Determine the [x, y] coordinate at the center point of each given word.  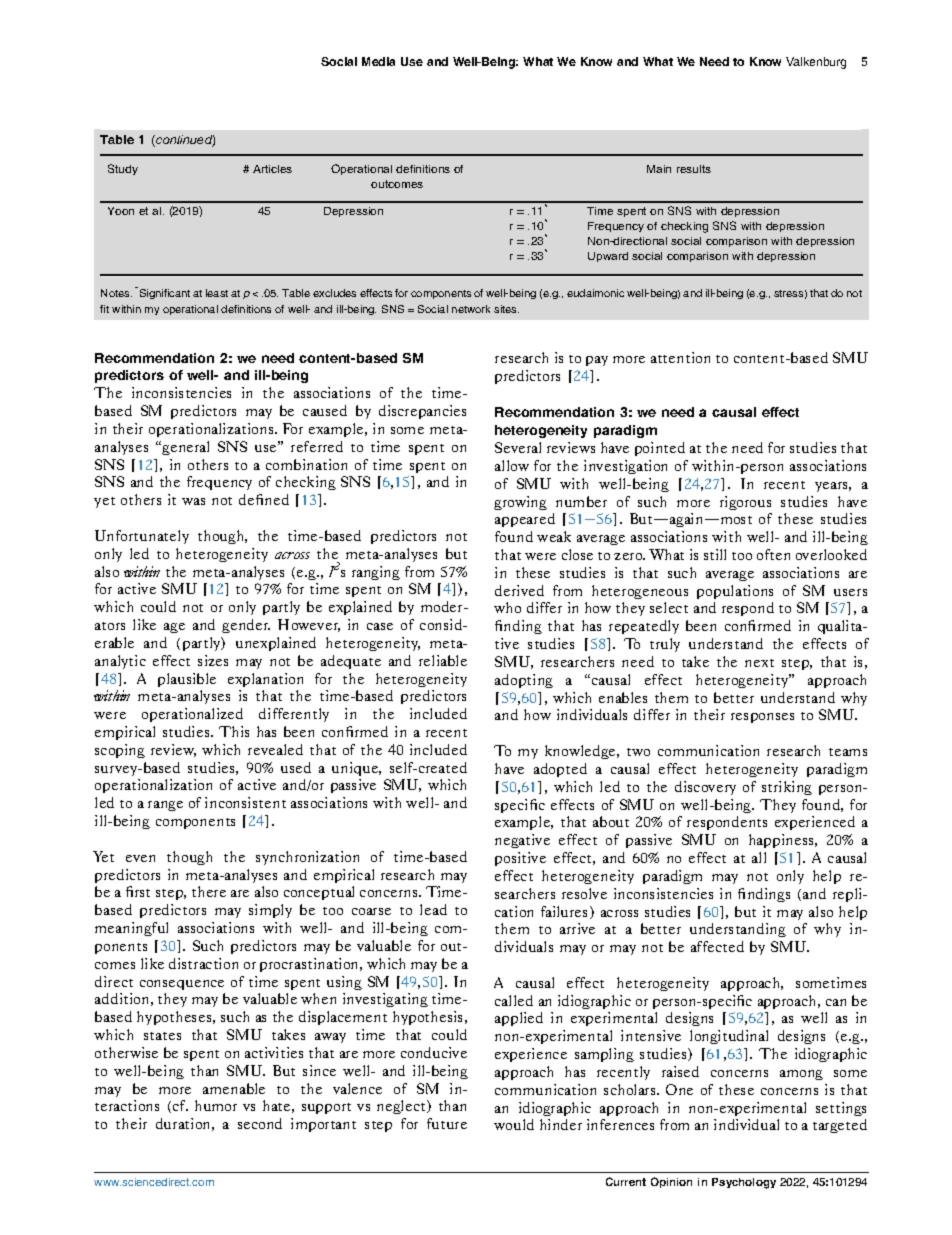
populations [735, 592]
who [507, 607]
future [447, 1123]
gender [246, 626]
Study [123, 169]
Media [378, 61]
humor [216, 1105]
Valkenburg [816, 63]
